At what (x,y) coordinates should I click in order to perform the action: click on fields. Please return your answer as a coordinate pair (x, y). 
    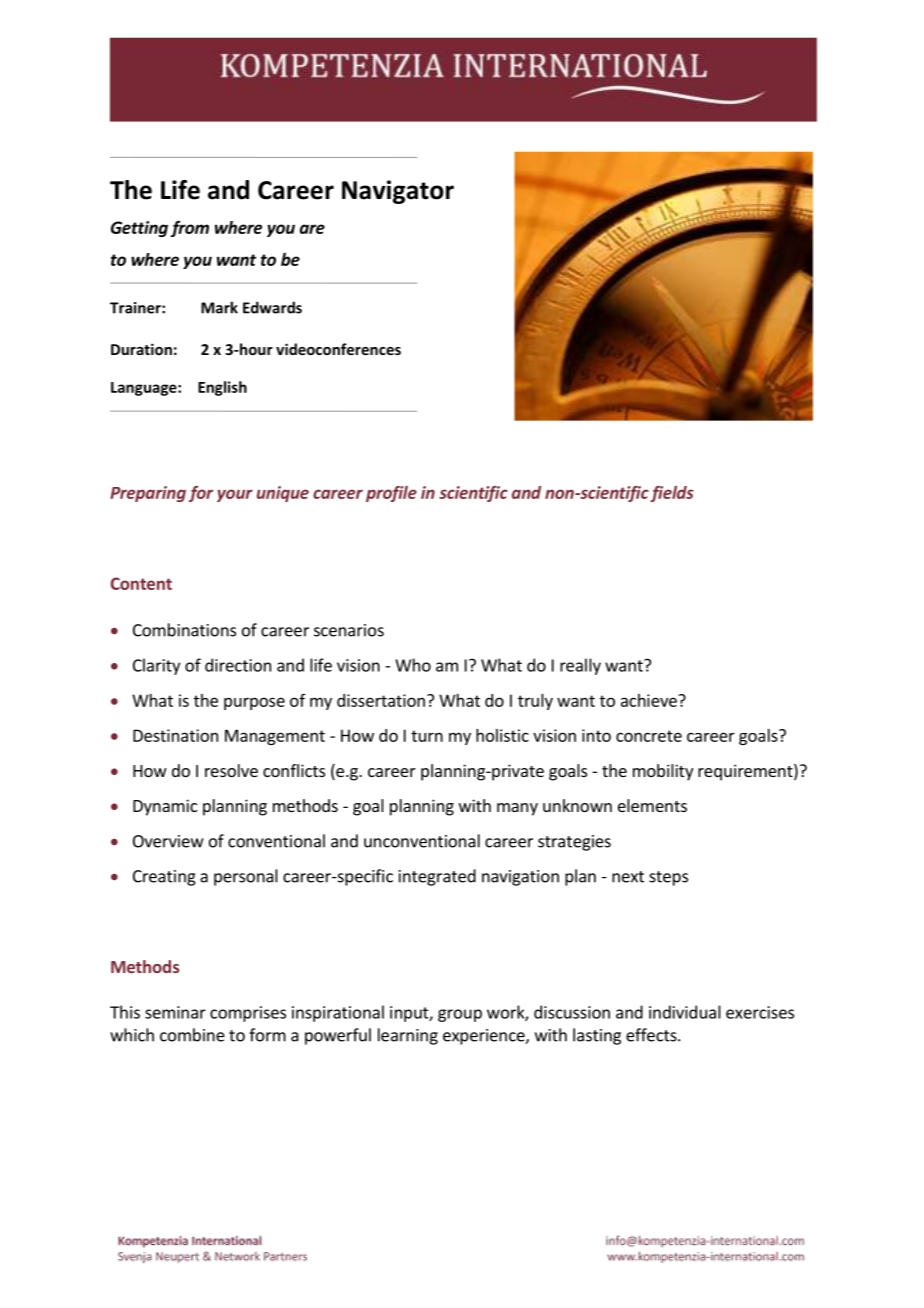
    Looking at the image, I should click on (672, 494).
